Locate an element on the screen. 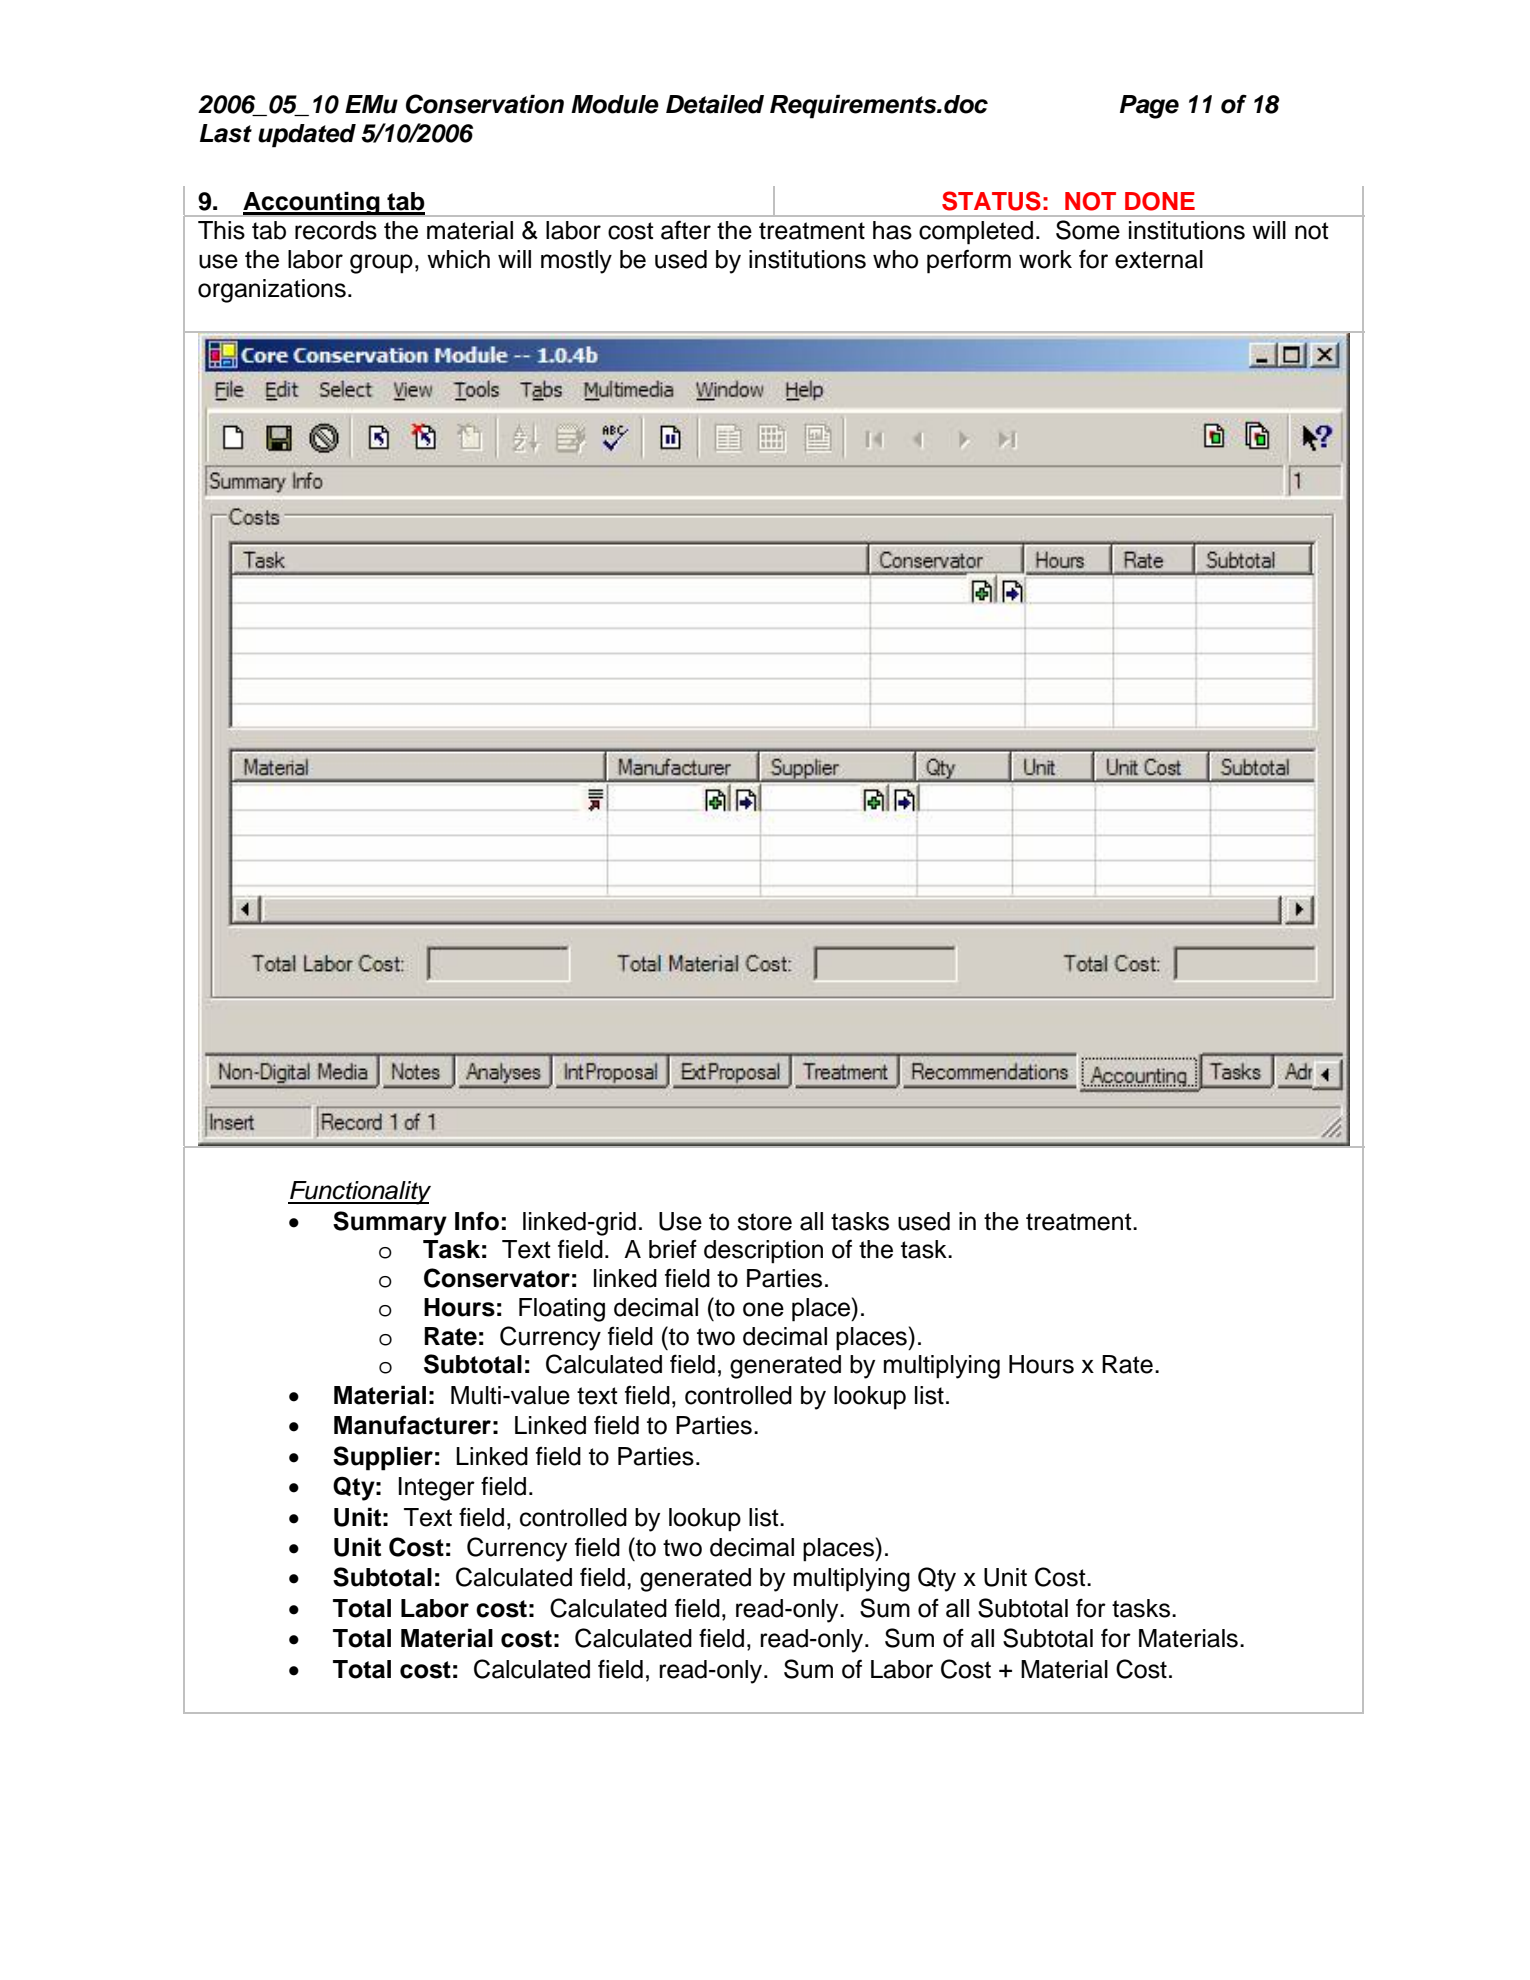 Image resolution: width=1530 pixels, height=1980 pixels. updated is located at coordinates (307, 136).
